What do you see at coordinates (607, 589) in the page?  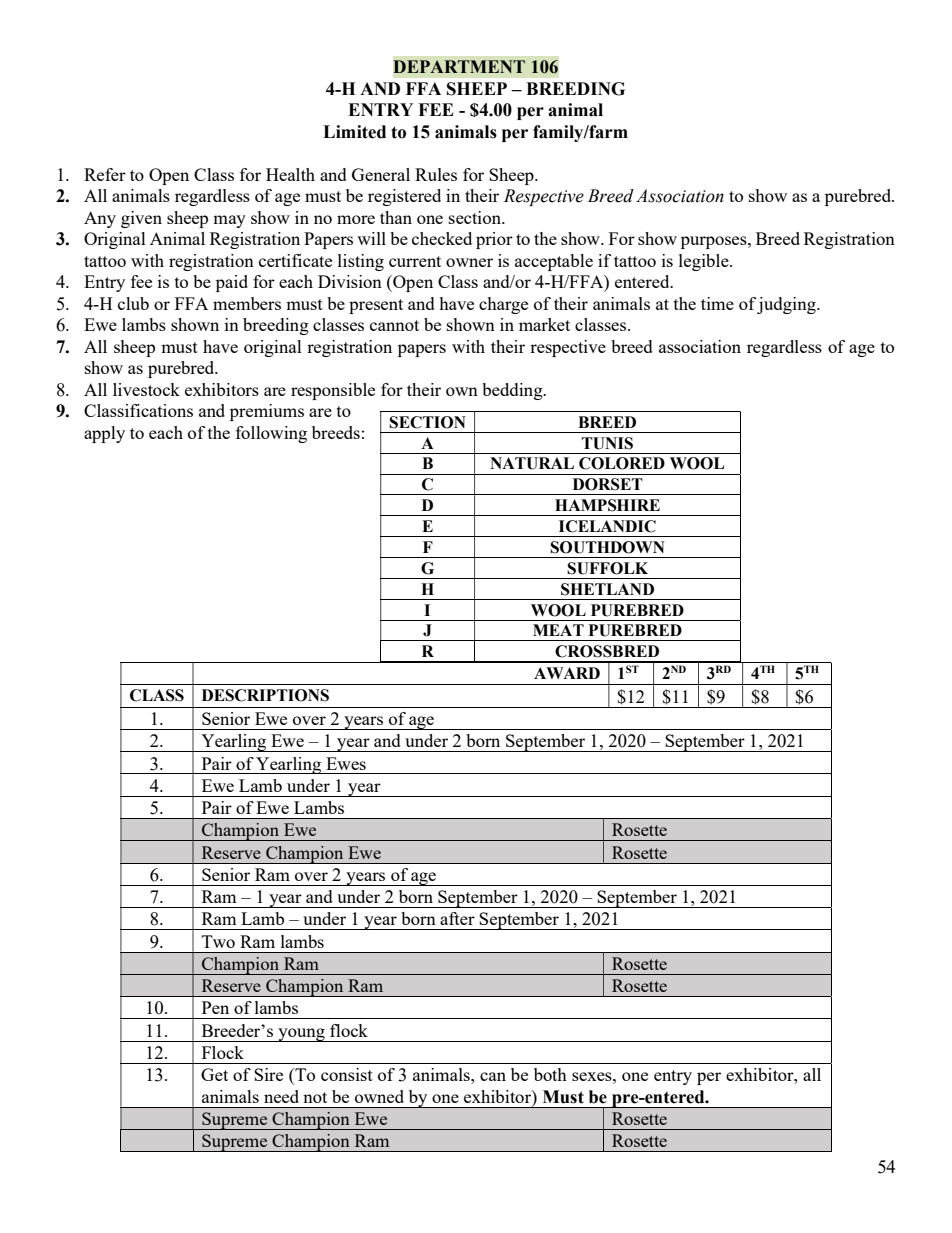 I see `SHETLAND` at bounding box center [607, 589].
